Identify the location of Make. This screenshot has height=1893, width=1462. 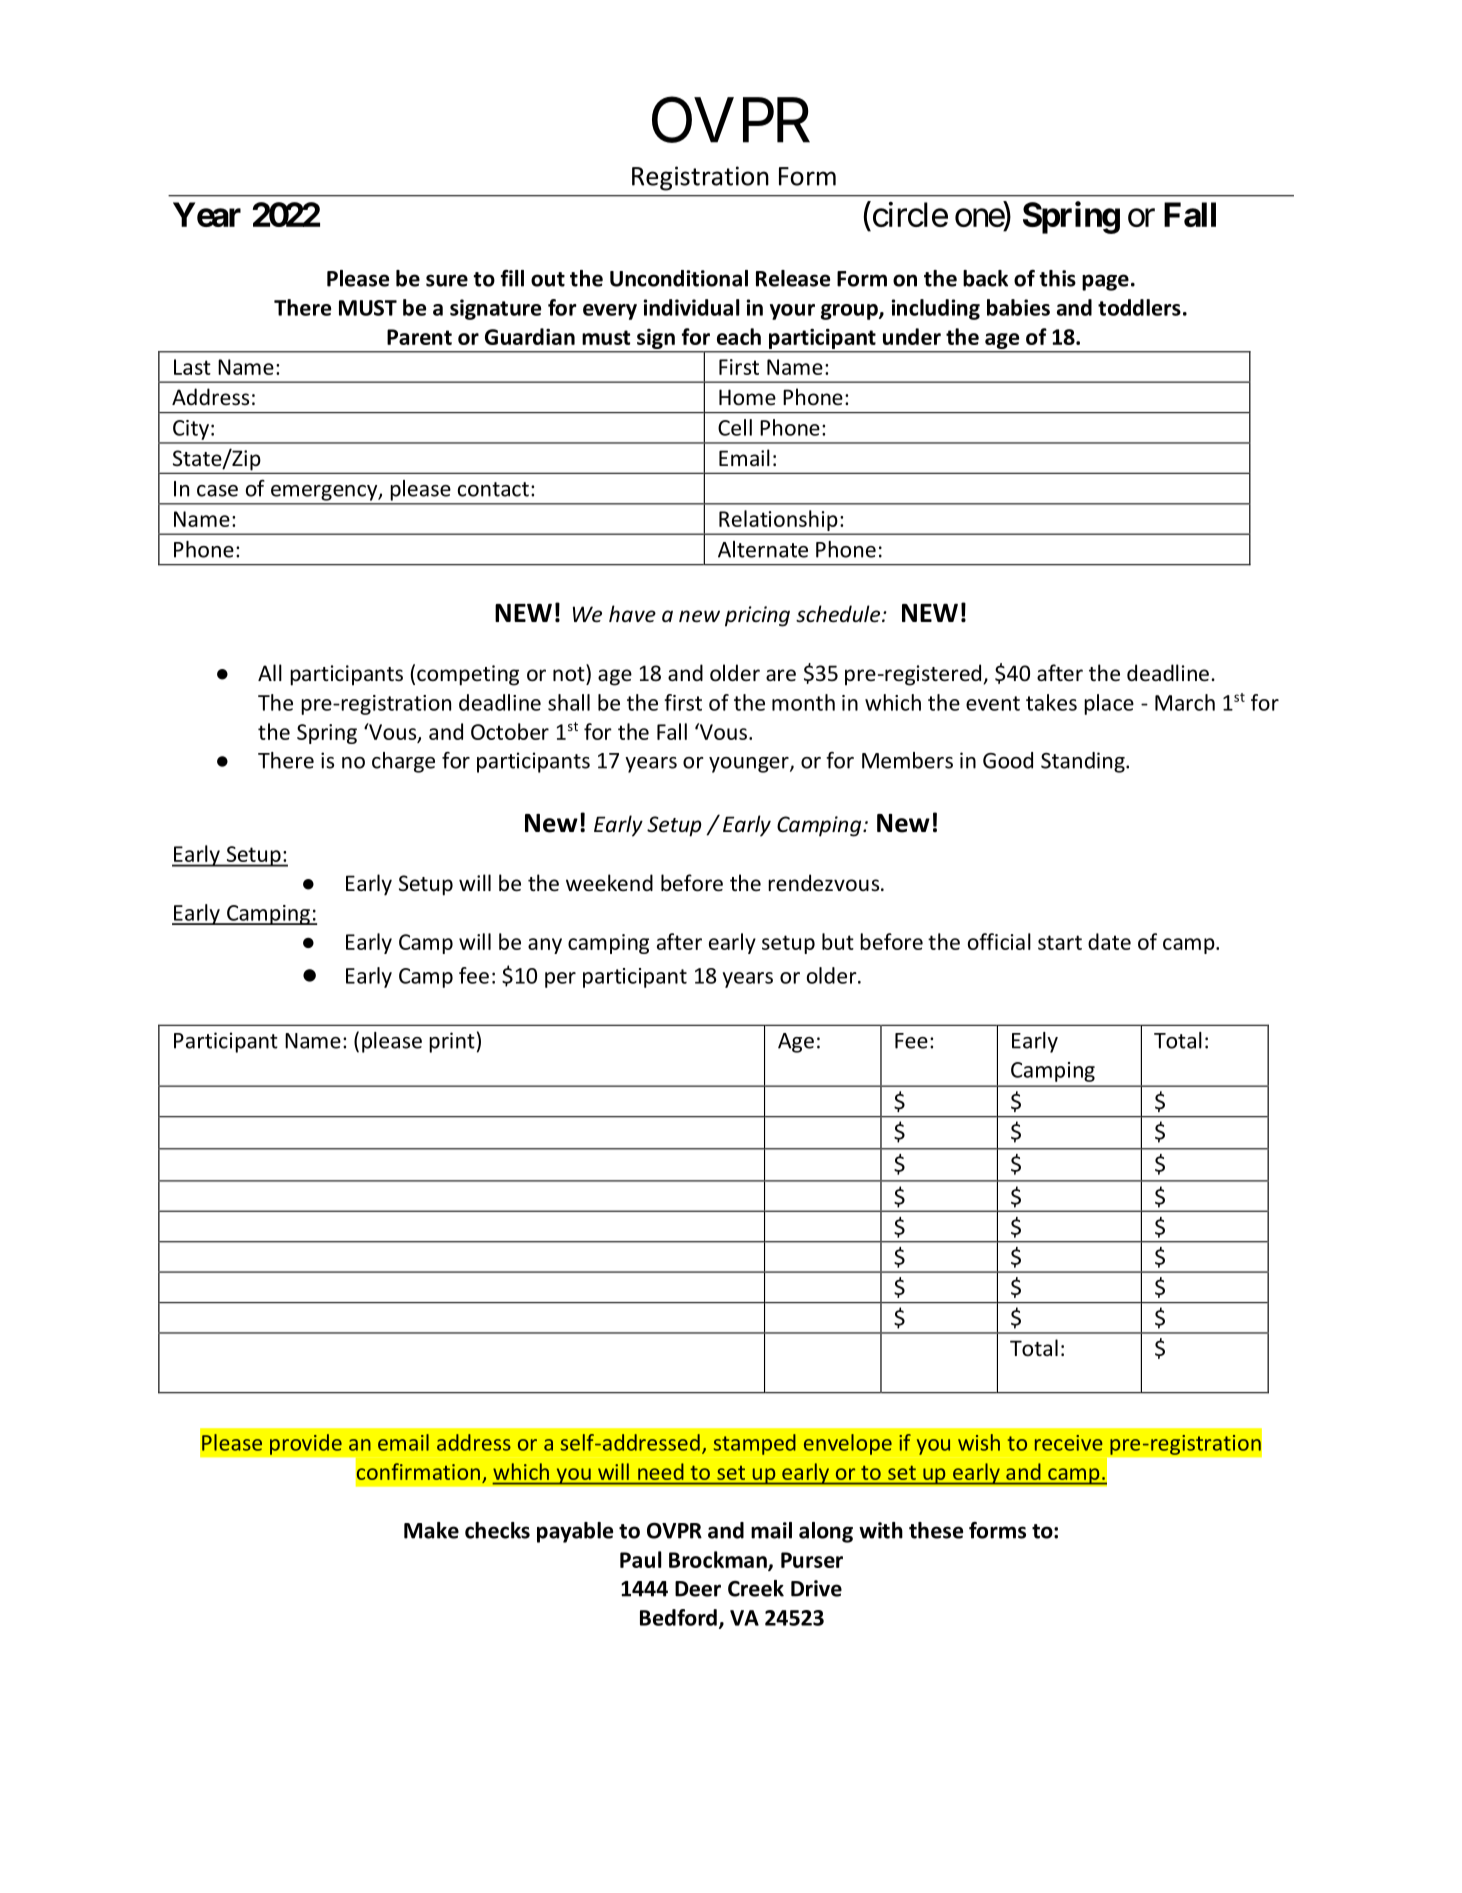
(431, 1530).
